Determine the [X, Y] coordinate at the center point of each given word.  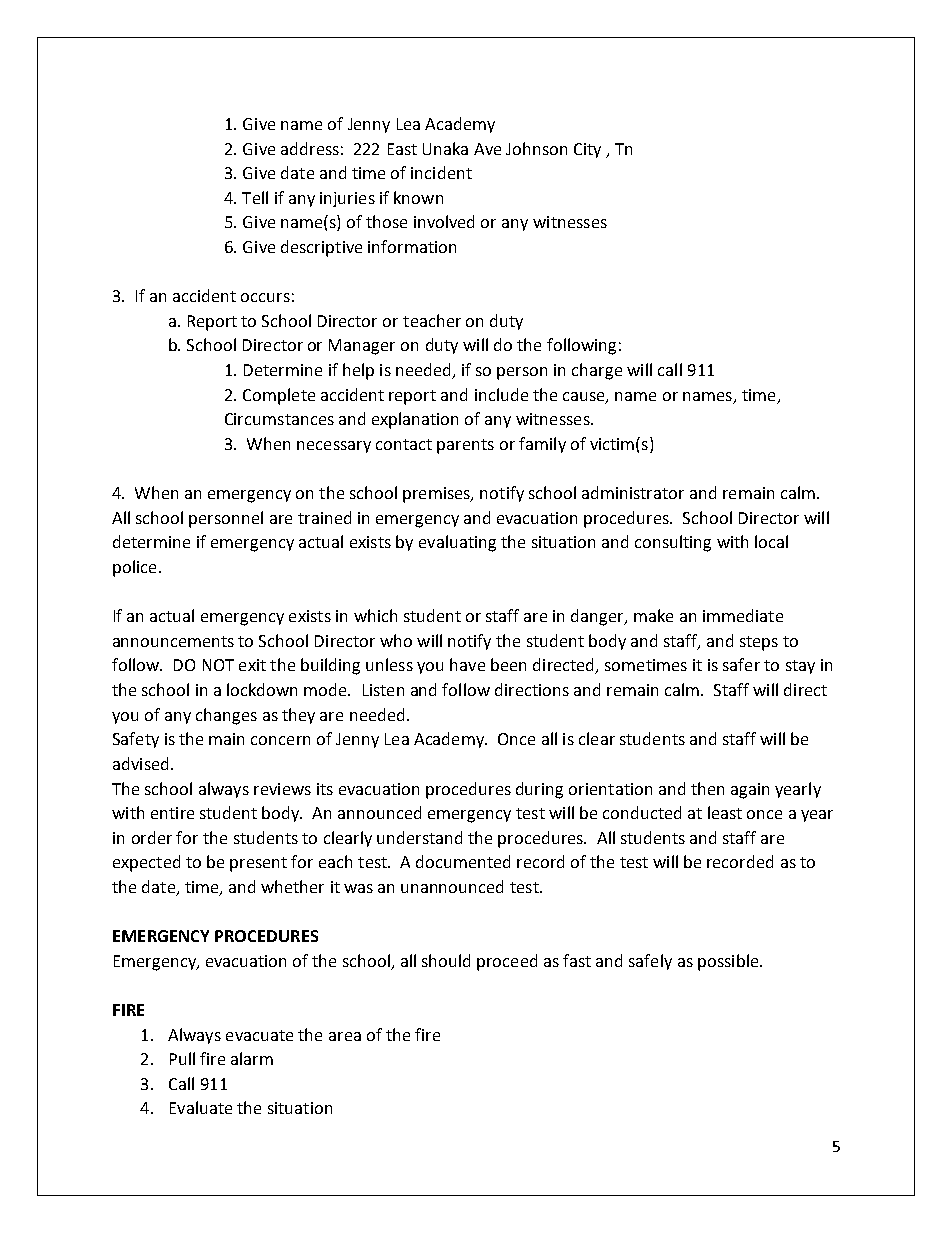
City [587, 150]
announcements [173, 641]
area [345, 1036]
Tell [255, 197]
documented [463, 861]
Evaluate [201, 1107]
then [707, 788]
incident [441, 172]
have [467, 664]
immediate [743, 615]
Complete [279, 396]
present [258, 864]
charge [597, 371]
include [501, 394]
